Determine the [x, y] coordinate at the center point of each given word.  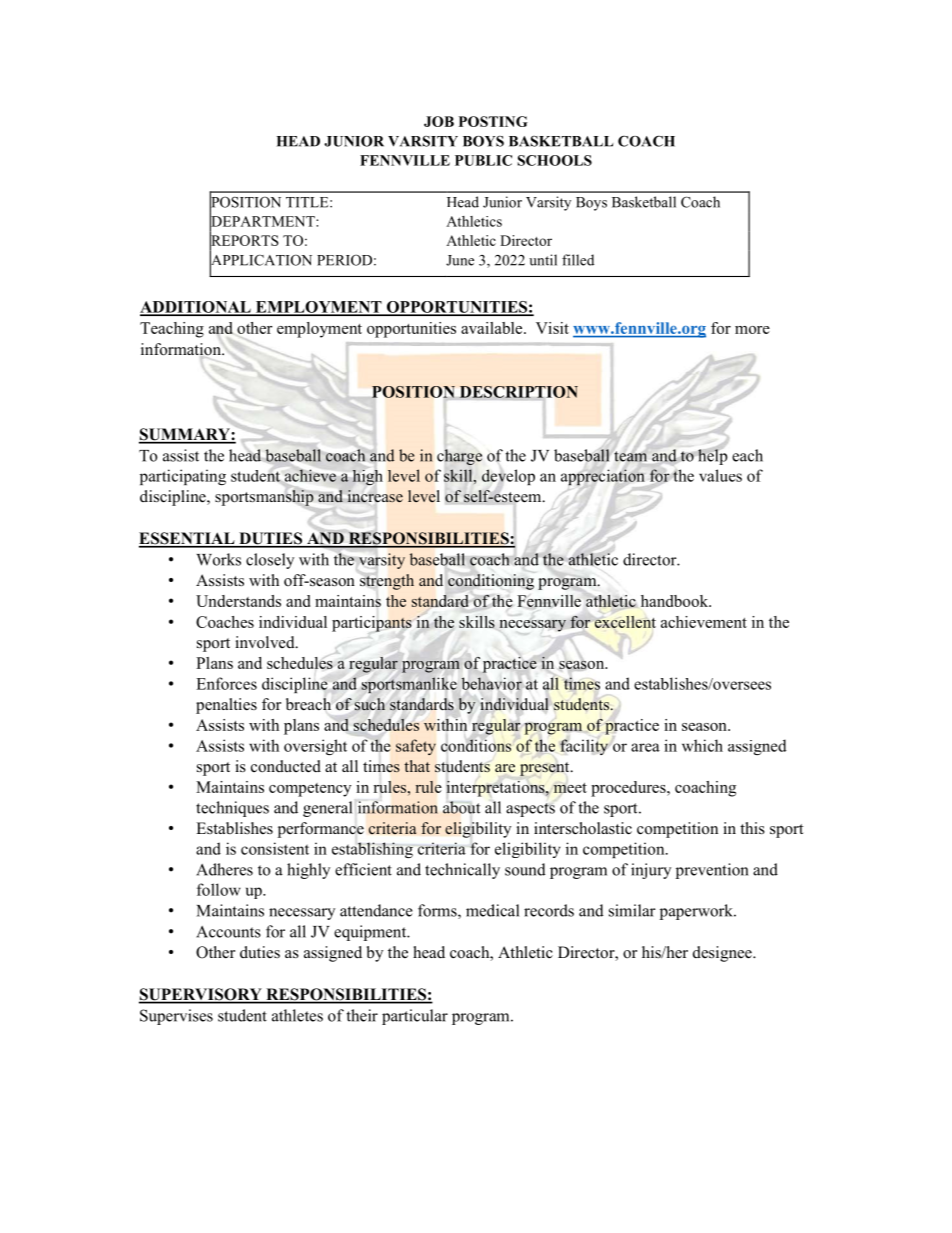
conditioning [491, 582]
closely [270, 561]
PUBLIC [483, 160]
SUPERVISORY [201, 995]
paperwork [697, 912]
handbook [676, 601]
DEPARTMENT [263, 221]
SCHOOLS [554, 160]
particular [415, 1017]
